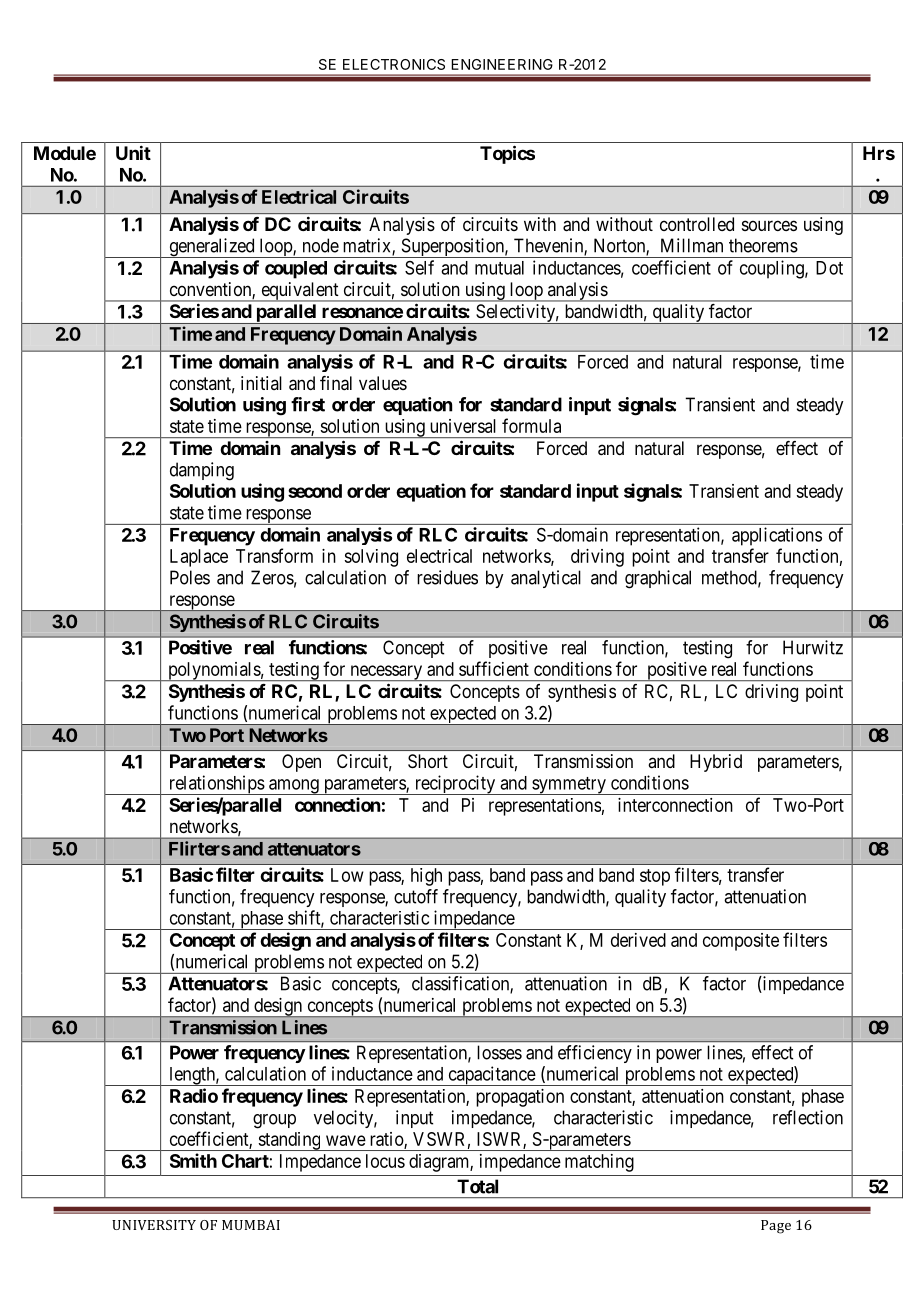  What do you see at coordinates (502, 64) in the page?
I see `ENGINEERING` at bounding box center [502, 64].
